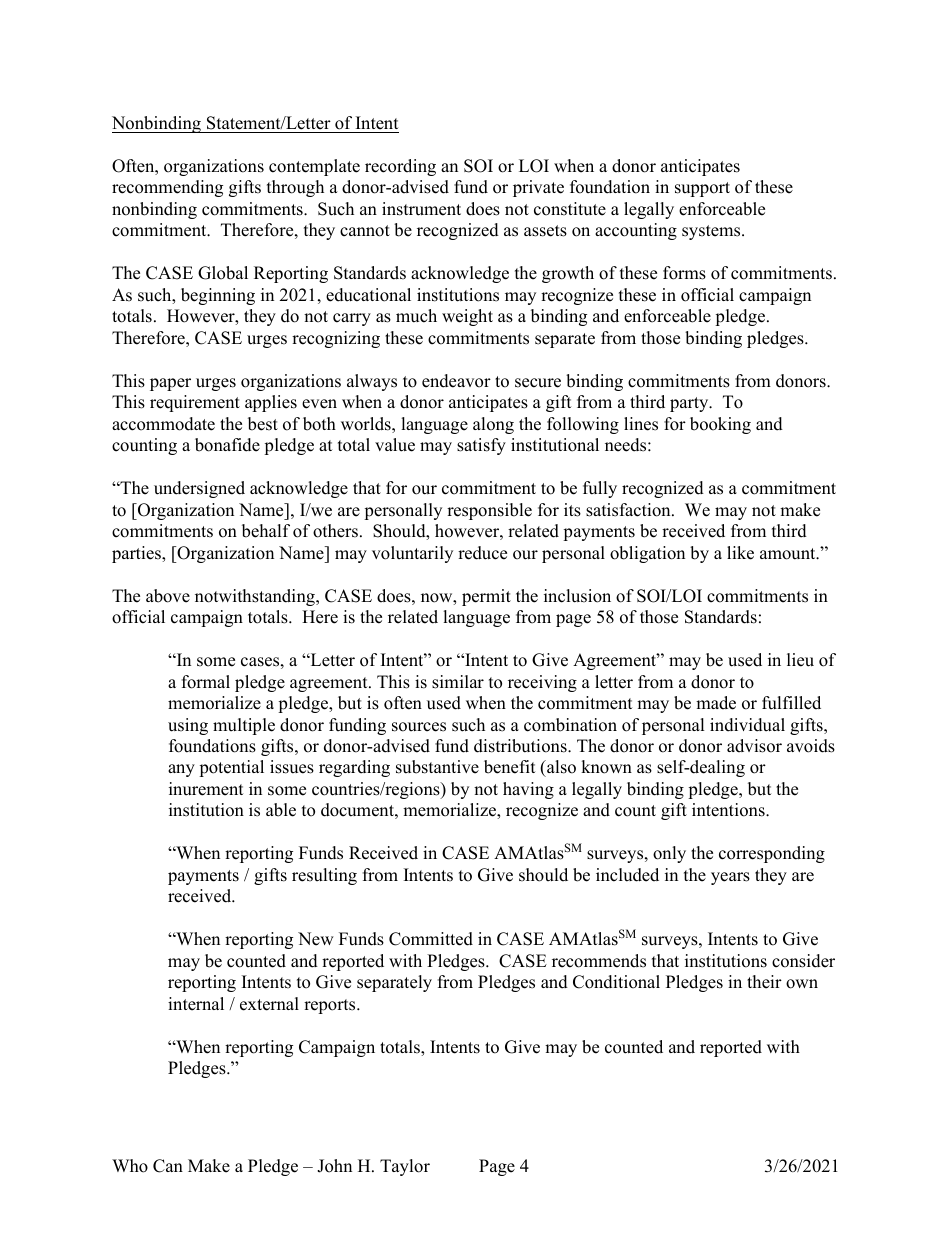  Describe the element at coordinates (316, 939) in the document. I see `New` at that location.
